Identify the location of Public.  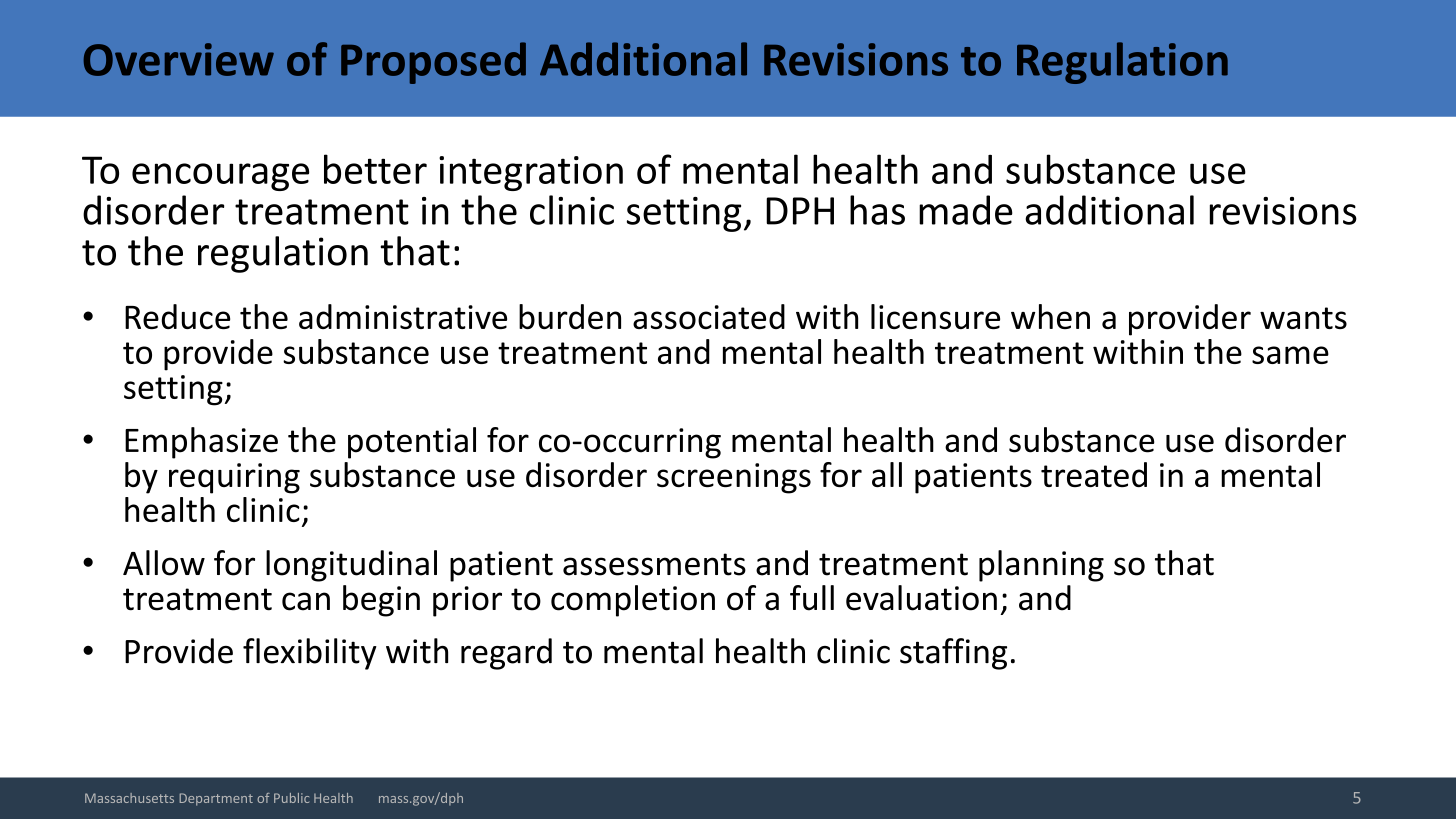
(291, 798).
